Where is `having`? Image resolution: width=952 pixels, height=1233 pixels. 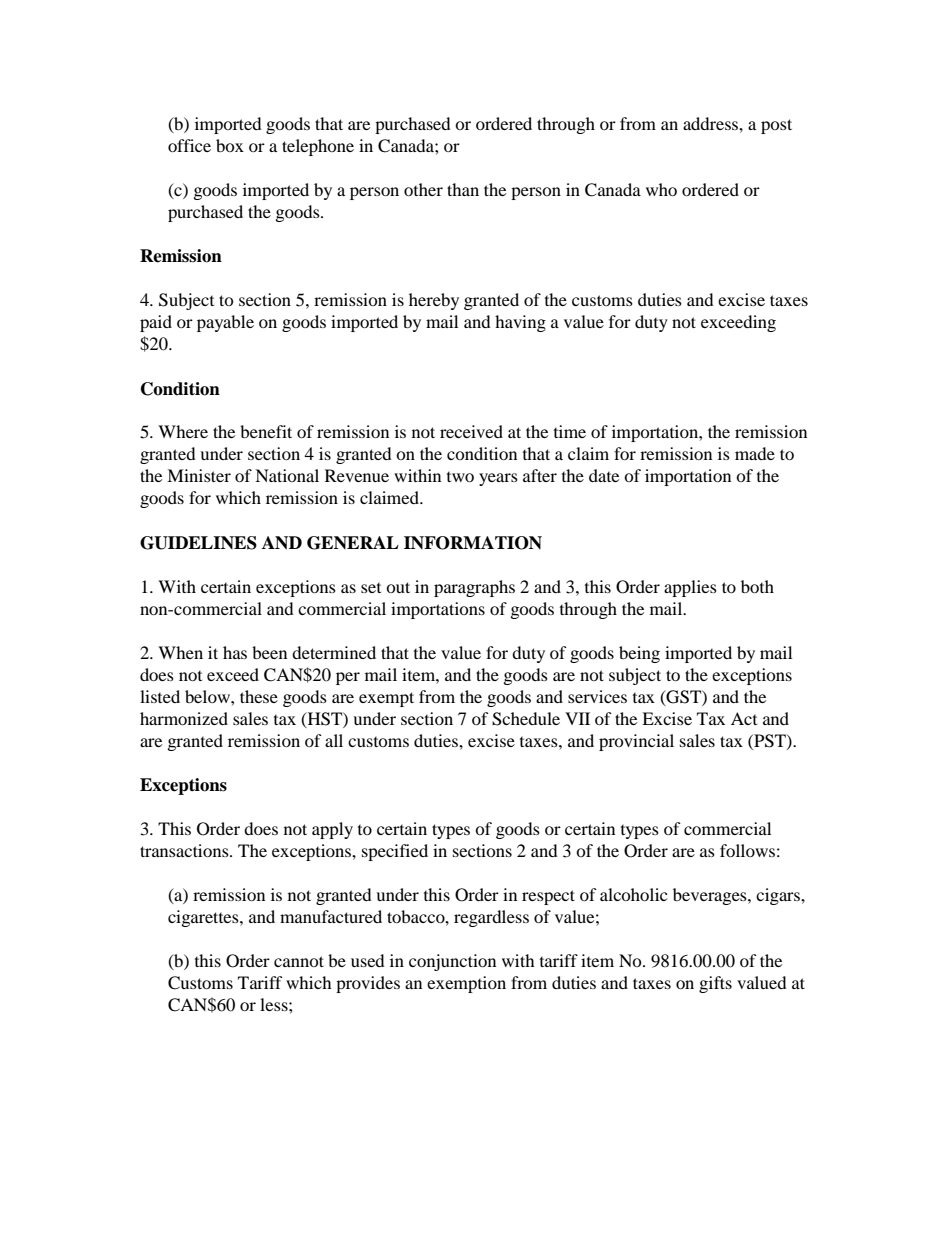 having is located at coordinates (520, 323).
